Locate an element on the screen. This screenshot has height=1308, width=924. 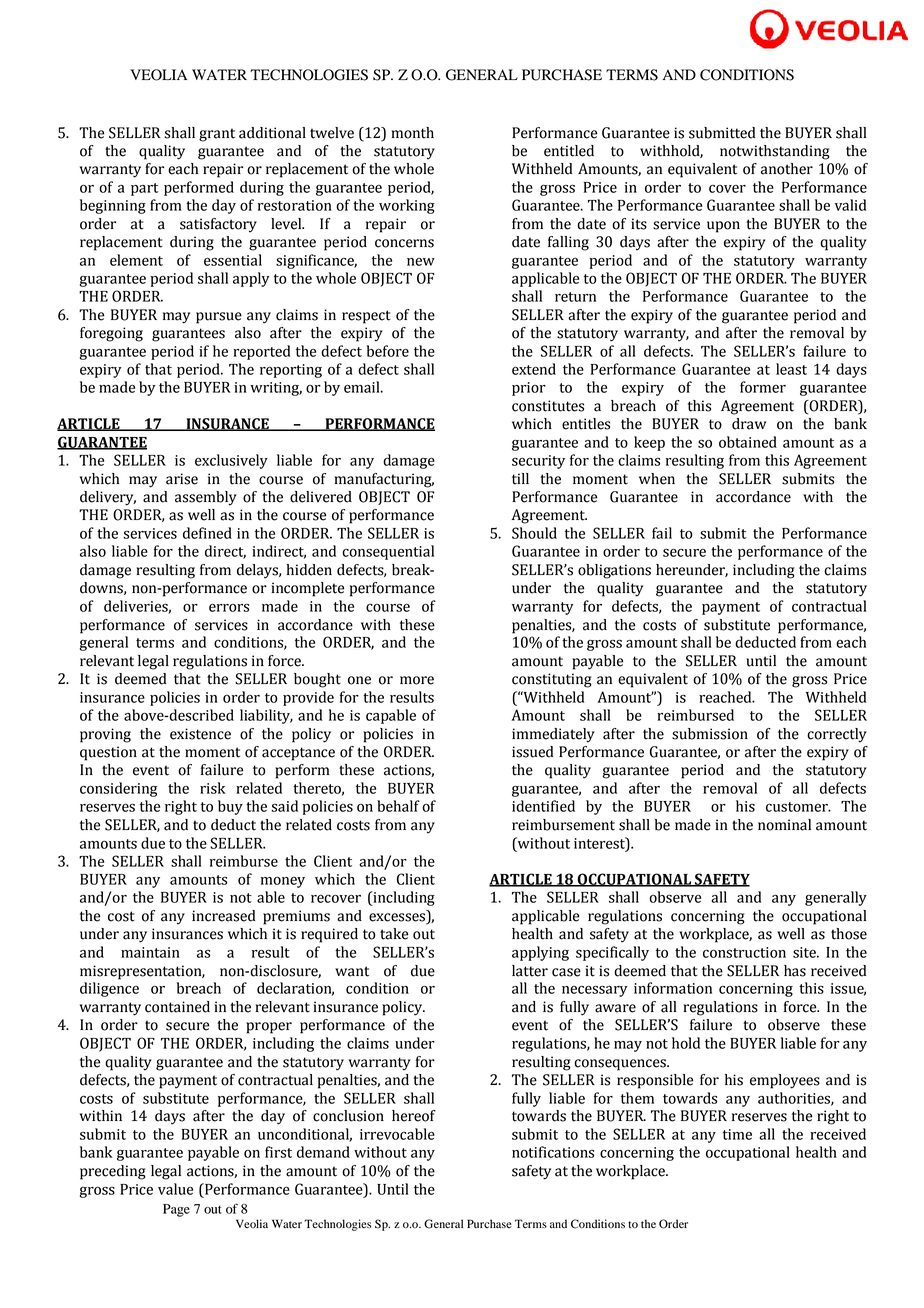
assembly is located at coordinates (206, 498).
